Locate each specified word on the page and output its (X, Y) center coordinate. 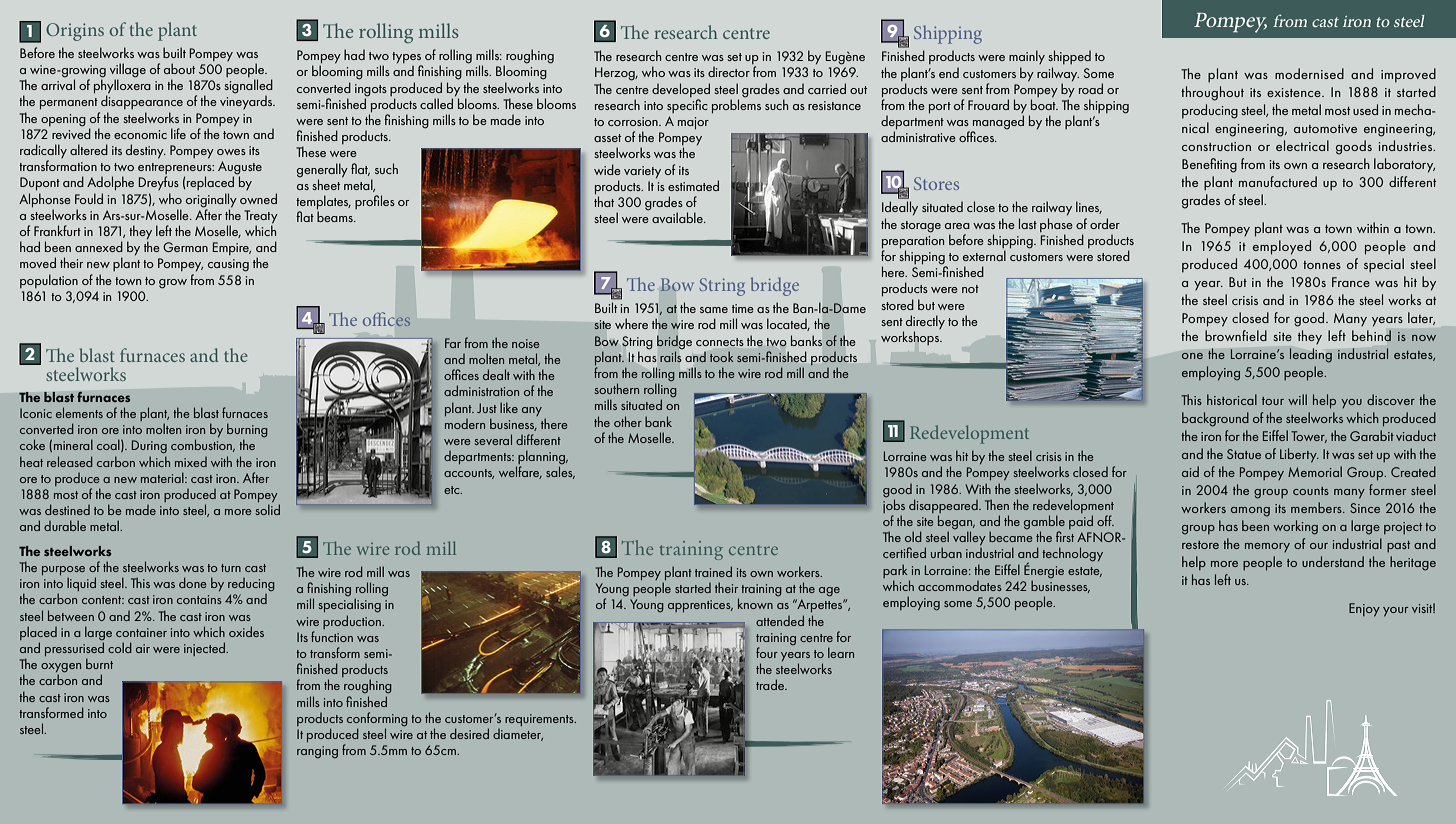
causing (228, 265)
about (179, 68)
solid (268, 509)
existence (1295, 92)
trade (771, 684)
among (1250, 512)
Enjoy (1364, 610)
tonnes (1322, 265)
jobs (894, 506)
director (729, 71)
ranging (317, 752)
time (743, 308)
